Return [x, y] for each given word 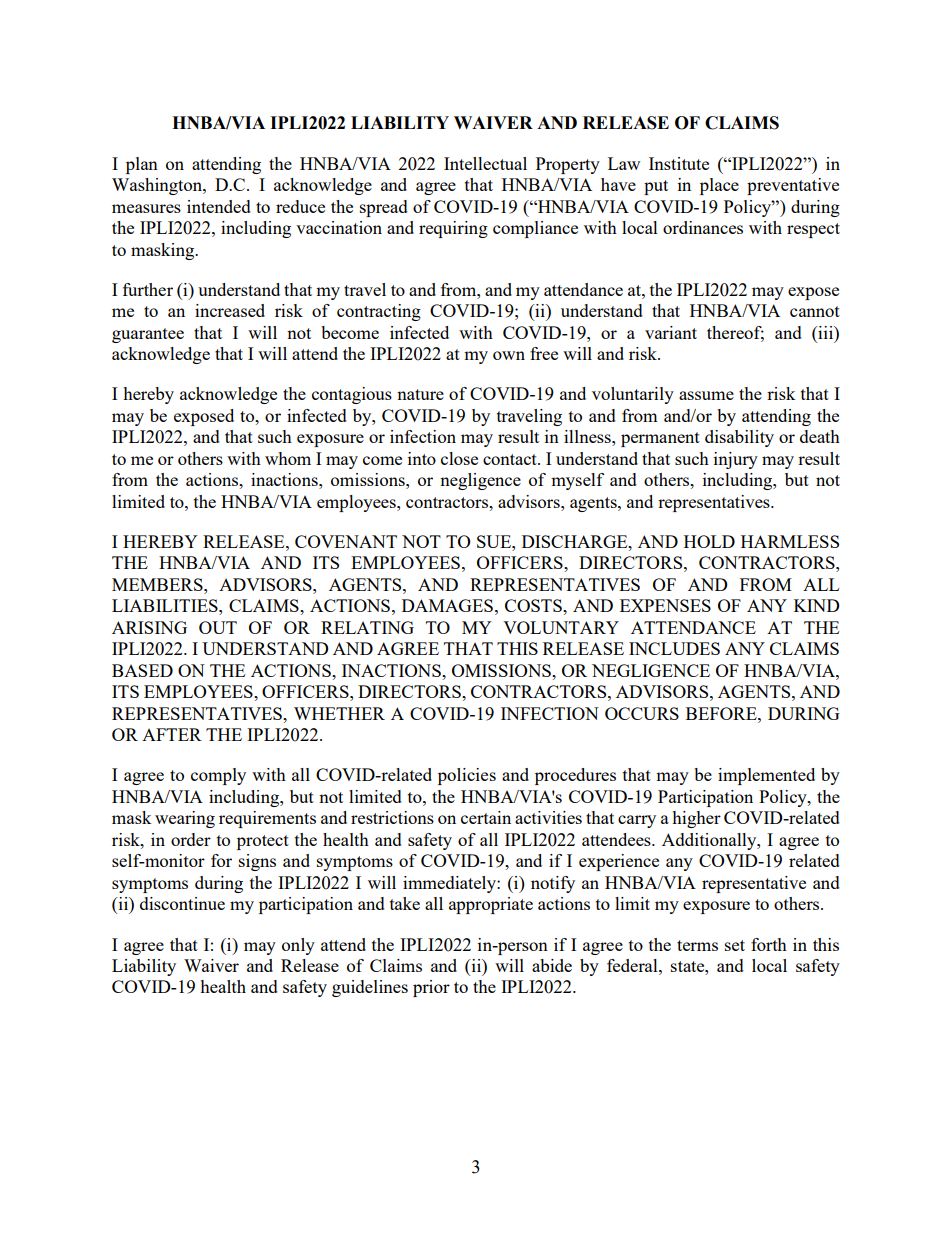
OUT [218, 627]
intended [219, 206]
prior [431, 988]
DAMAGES [447, 605]
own [509, 355]
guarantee [148, 335]
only [298, 946]
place [719, 186]
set [735, 945]
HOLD [709, 541]
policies [467, 776]
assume [706, 395]
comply [218, 776]
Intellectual [485, 163]
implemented [766, 776]
